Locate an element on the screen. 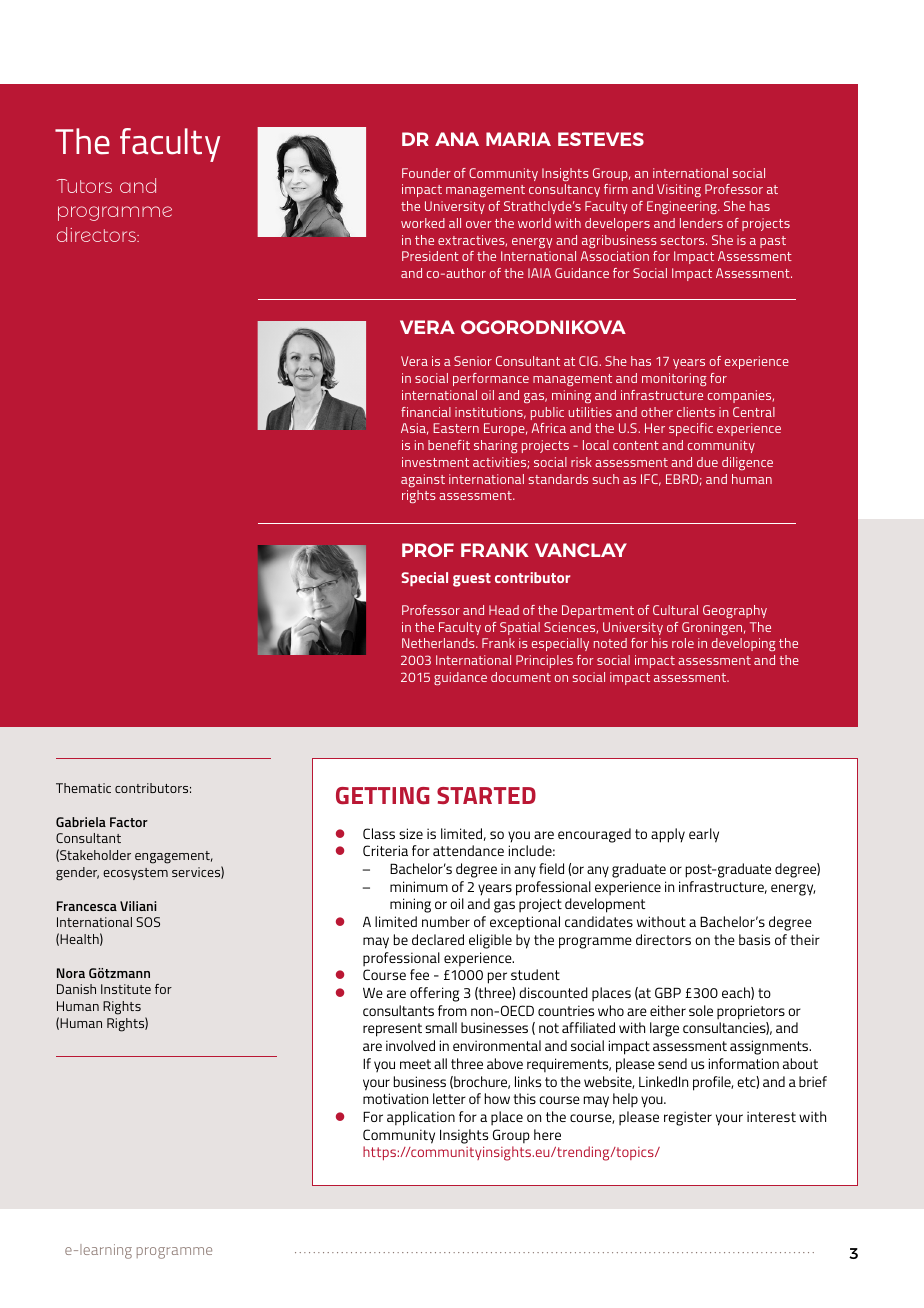 The image size is (924, 1308). Institute is located at coordinates (126, 989).
